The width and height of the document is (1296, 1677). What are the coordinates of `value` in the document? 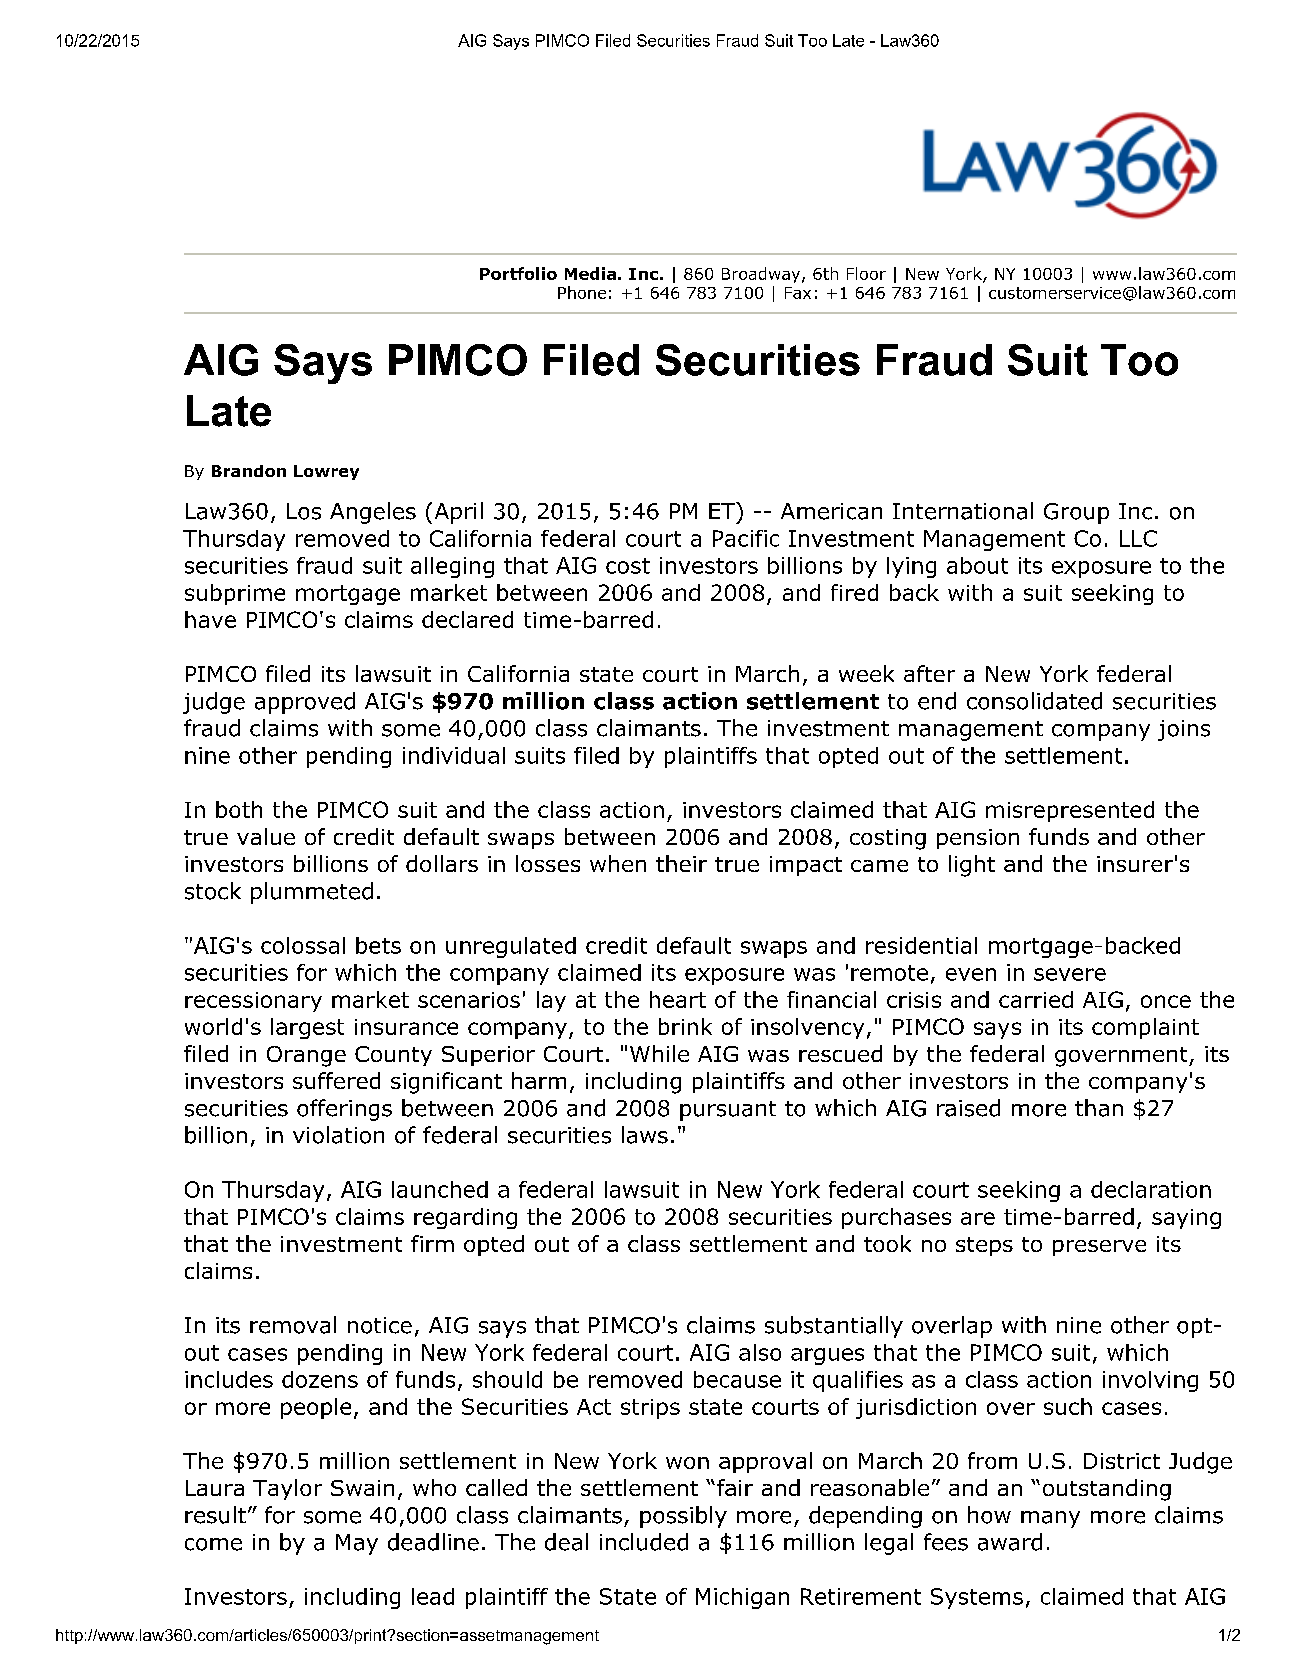 It's located at (266, 836).
